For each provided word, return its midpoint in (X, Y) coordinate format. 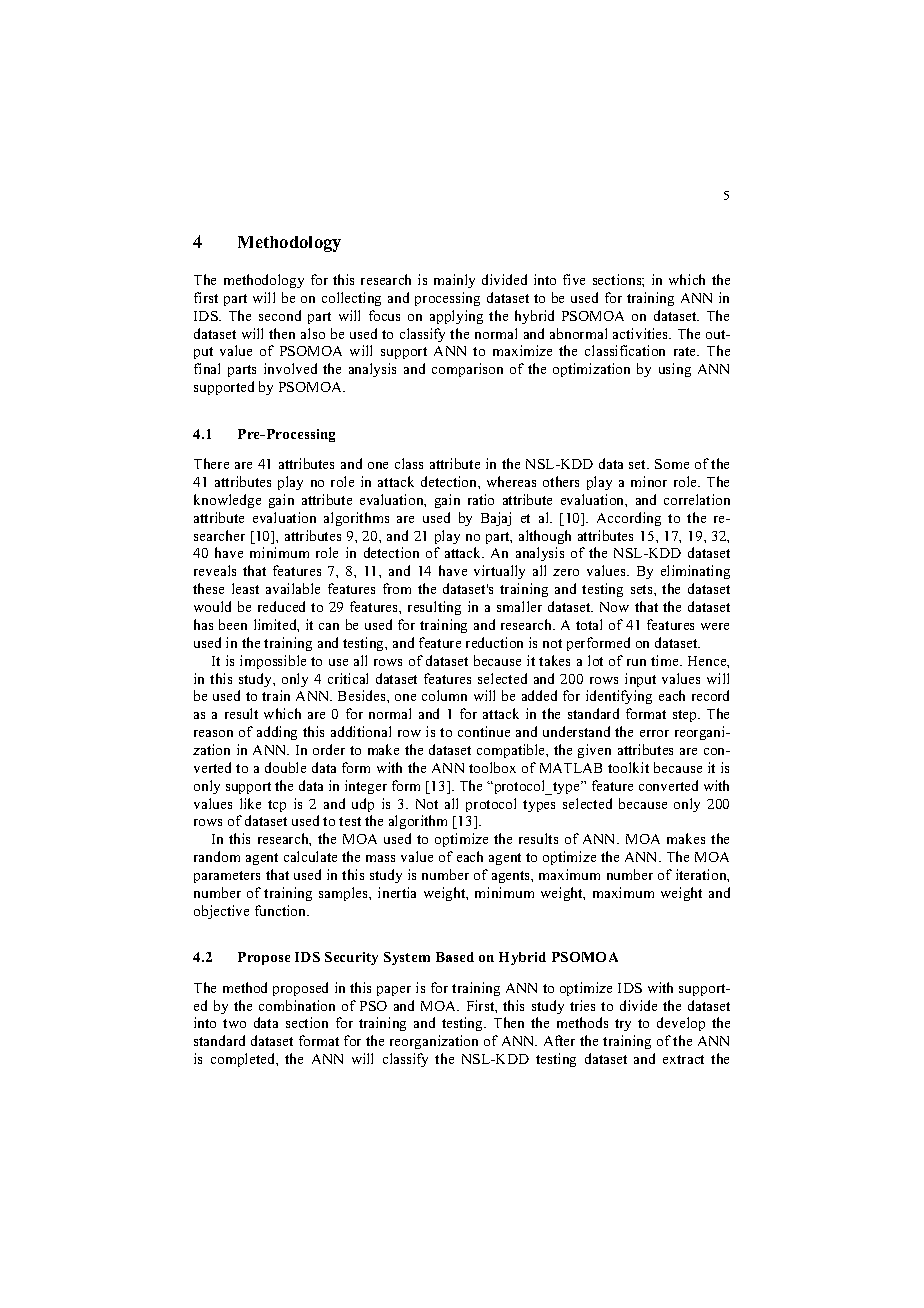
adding (277, 733)
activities (642, 333)
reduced (281, 606)
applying (456, 317)
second (280, 315)
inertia (397, 892)
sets (643, 589)
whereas (511, 481)
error (654, 733)
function (282, 910)
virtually (499, 572)
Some (672, 464)
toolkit (628, 767)
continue (484, 731)
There (211, 463)
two (234, 1023)
